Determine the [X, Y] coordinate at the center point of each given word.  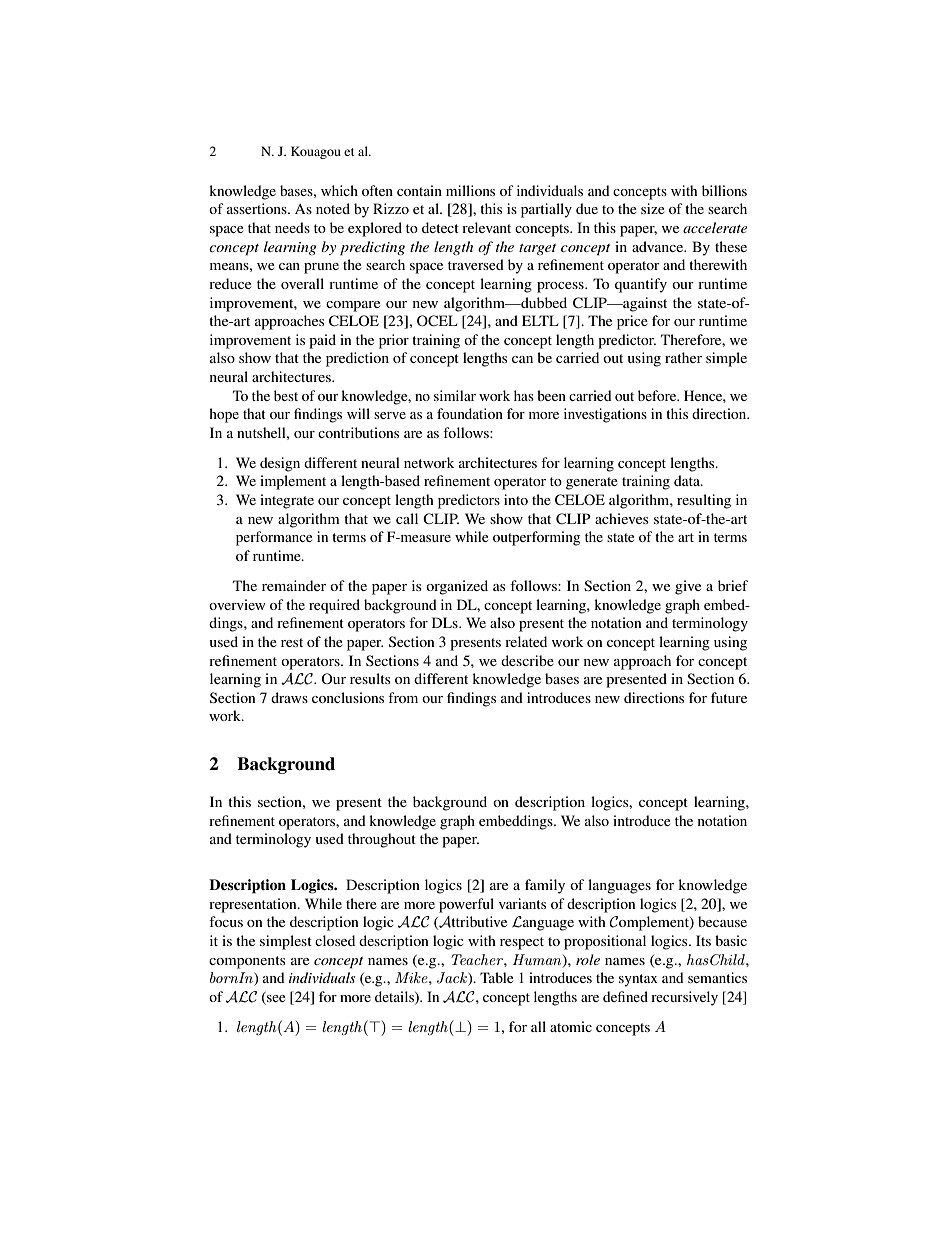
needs [292, 227]
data [688, 480]
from [403, 697]
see [275, 997]
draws [289, 697]
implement [293, 482]
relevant [486, 227]
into [516, 499]
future [729, 697]
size [653, 208]
